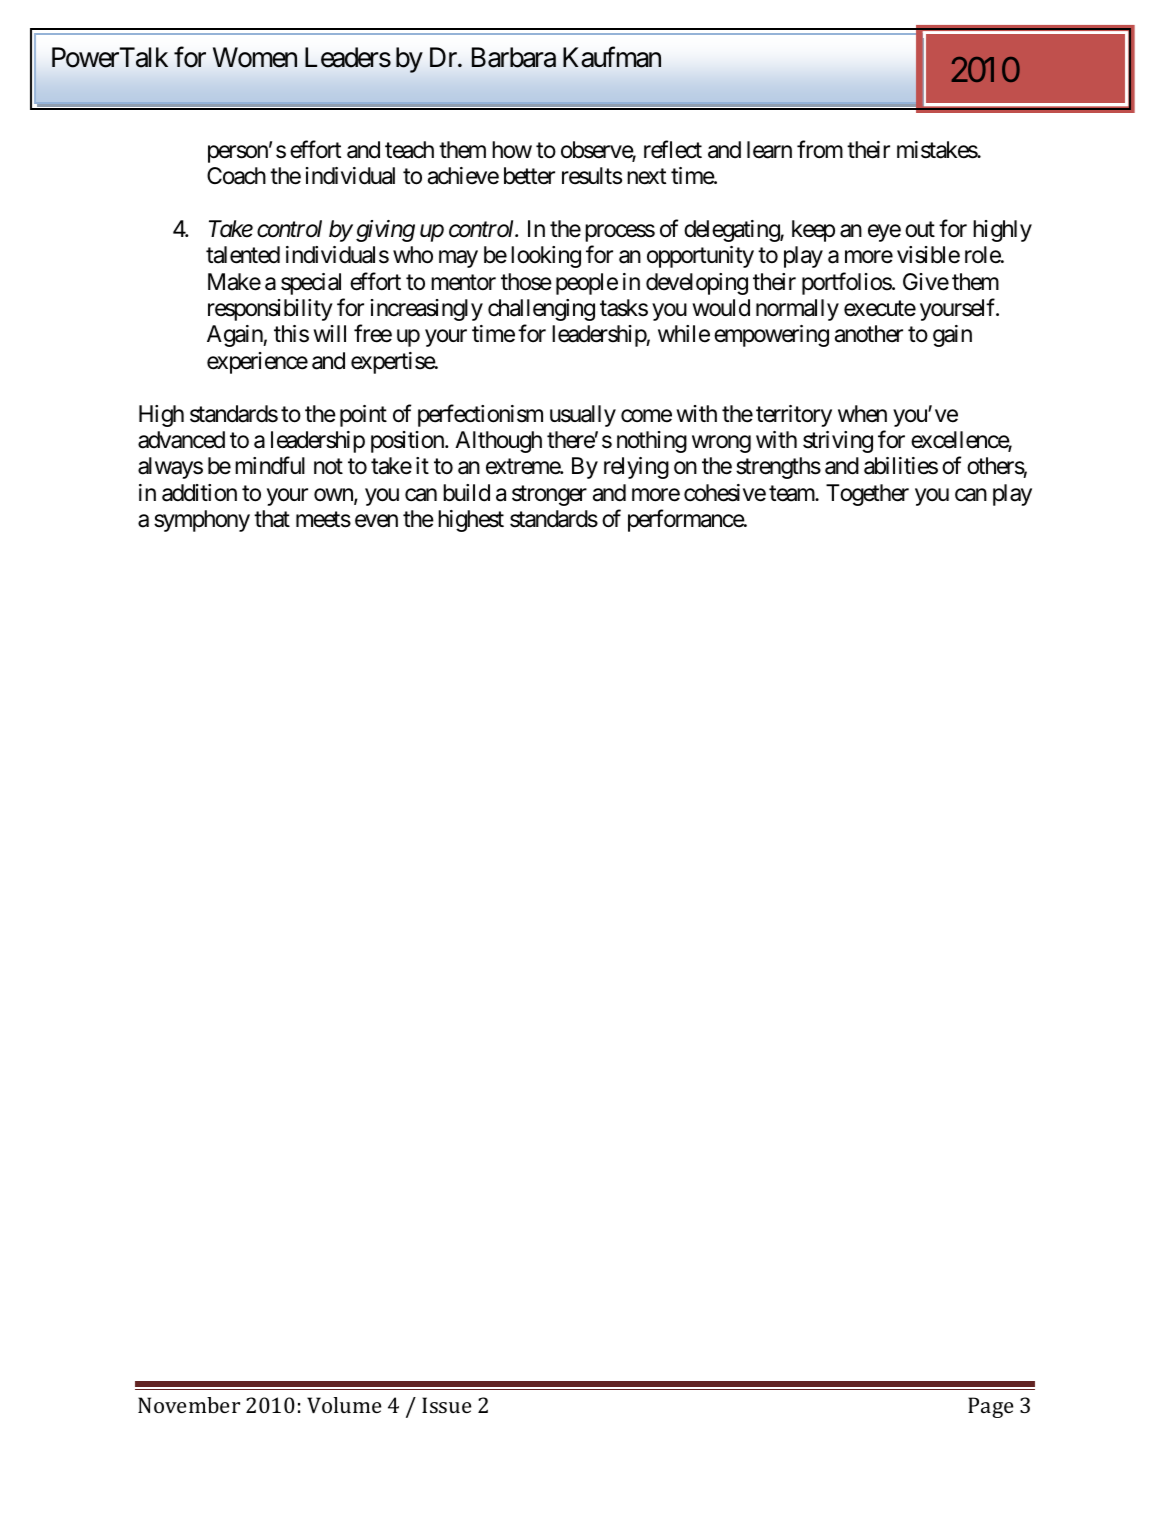  I want to click on that, so click(272, 519).
